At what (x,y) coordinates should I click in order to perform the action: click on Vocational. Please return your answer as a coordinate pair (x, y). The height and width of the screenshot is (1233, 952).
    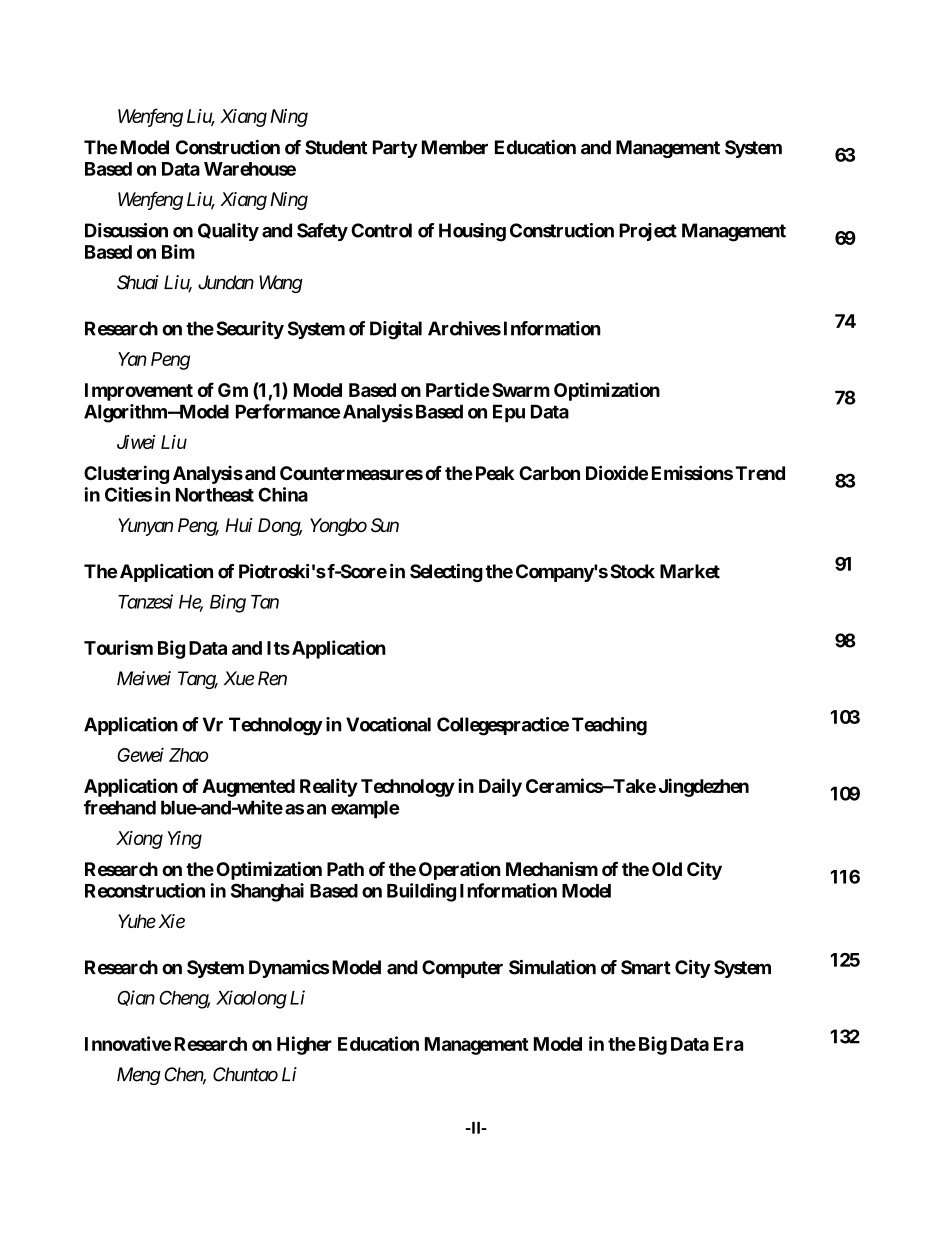
    Looking at the image, I should click on (388, 724).
